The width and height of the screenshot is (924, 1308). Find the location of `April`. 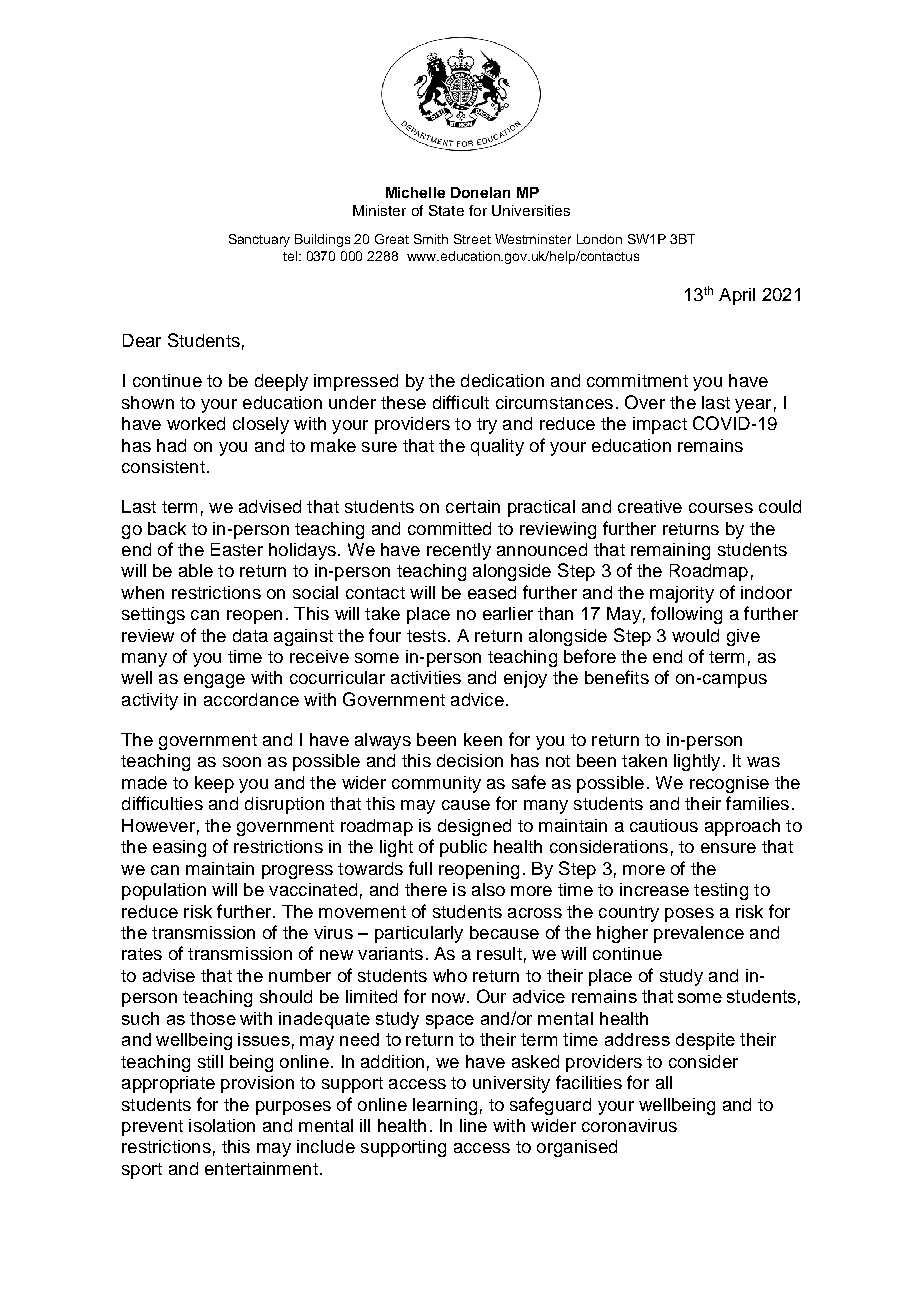

April is located at coordinates (737, 296).
